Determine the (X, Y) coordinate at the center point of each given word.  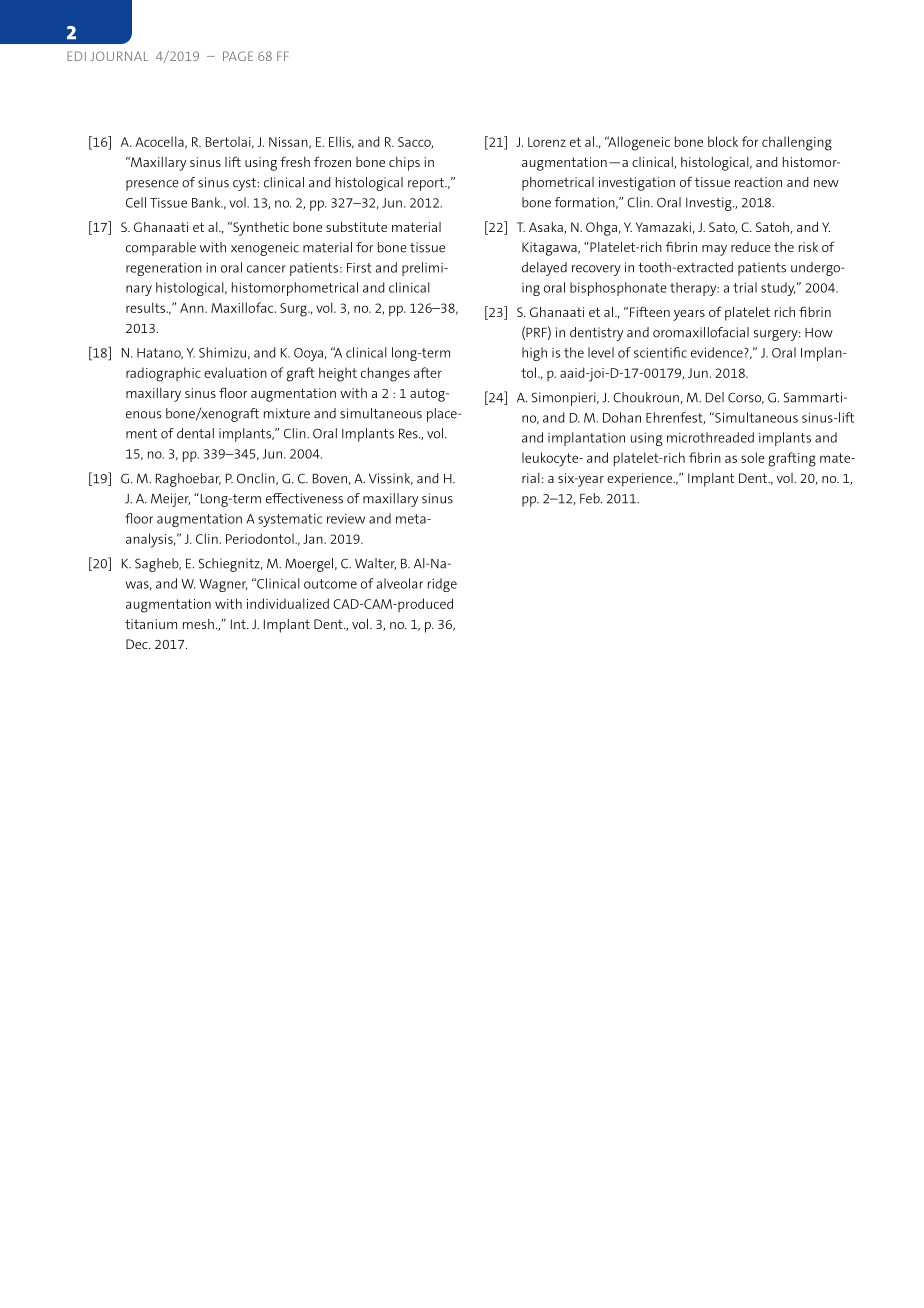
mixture (287, 413)
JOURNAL (119, 56)
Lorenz (547, 142)
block (723, 141)
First (359, 268)
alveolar (400, 583)
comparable (161, 249)
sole (753, 457)
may (714, 250)
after (428, 372)
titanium (151, 624)
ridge (442, 585)
